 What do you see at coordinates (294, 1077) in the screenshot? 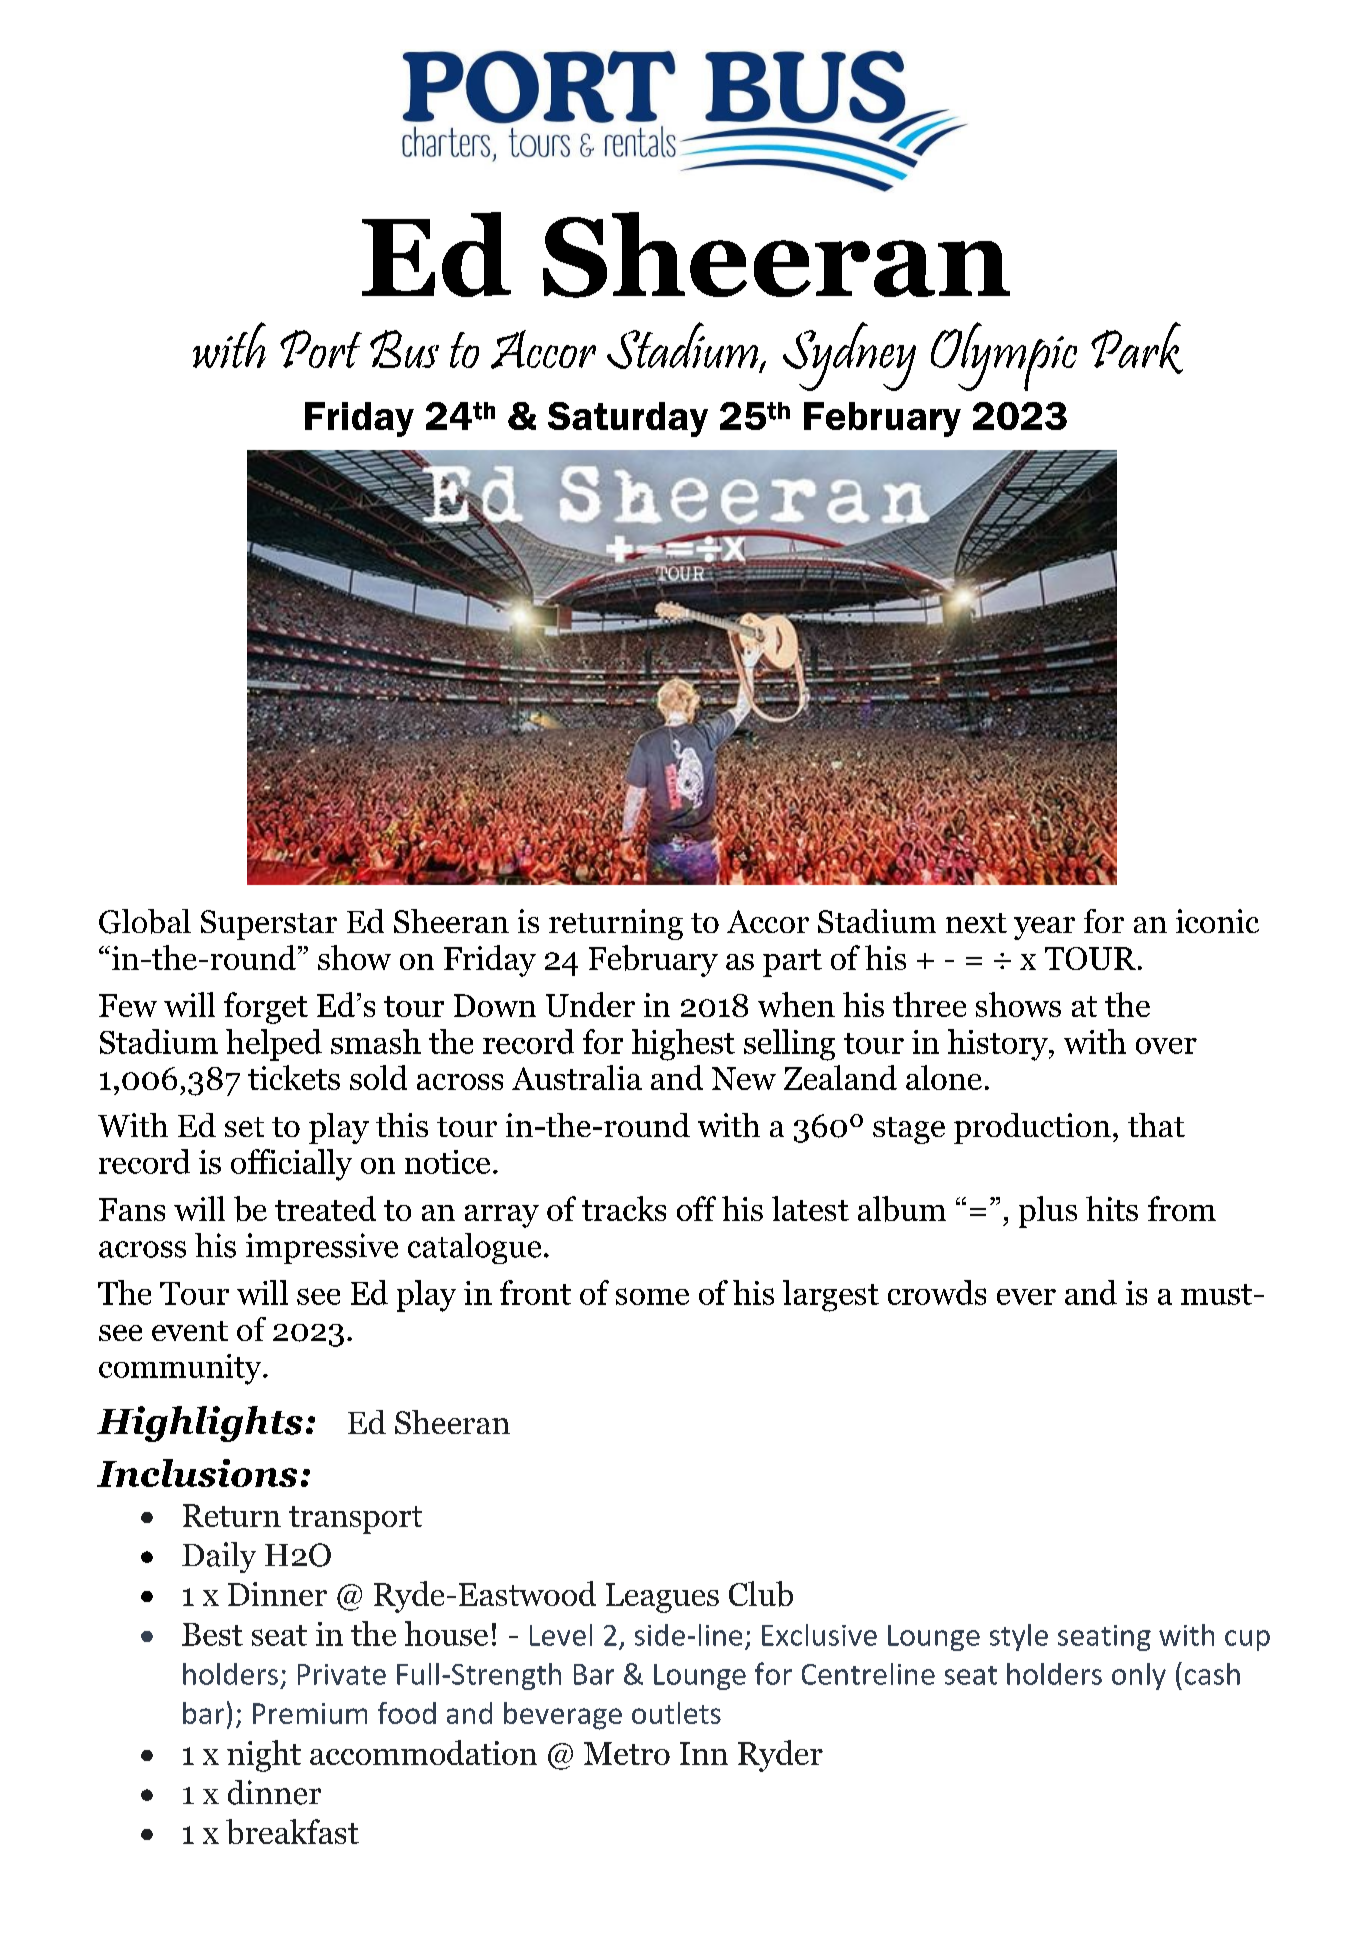
I see `tickets` at bounding box center [294, 1077].
